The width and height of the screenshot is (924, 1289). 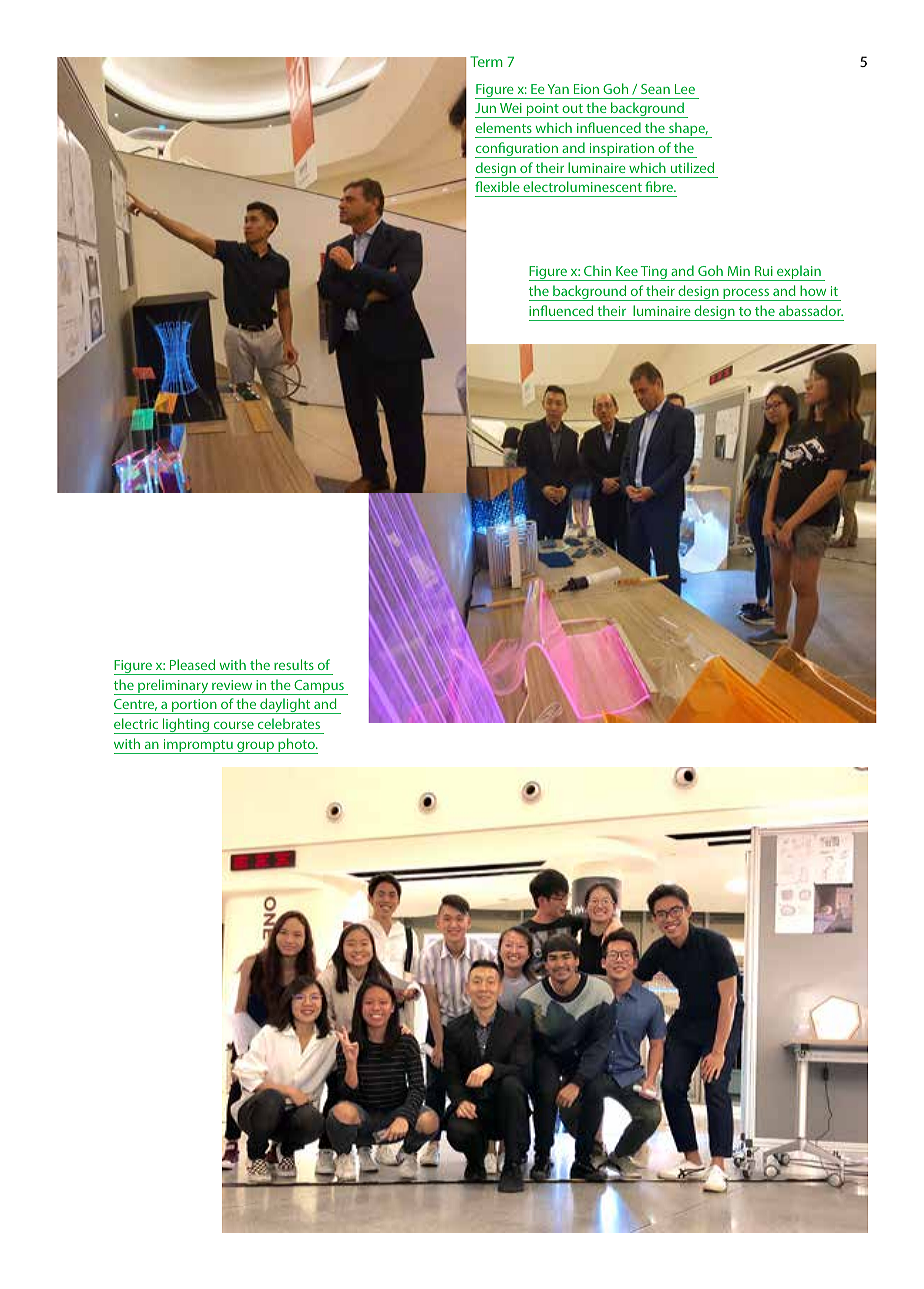 What do you see at coordinates (289, 723) in the screenshot?
I see `celebrates` at bounding box center [289, 723].
